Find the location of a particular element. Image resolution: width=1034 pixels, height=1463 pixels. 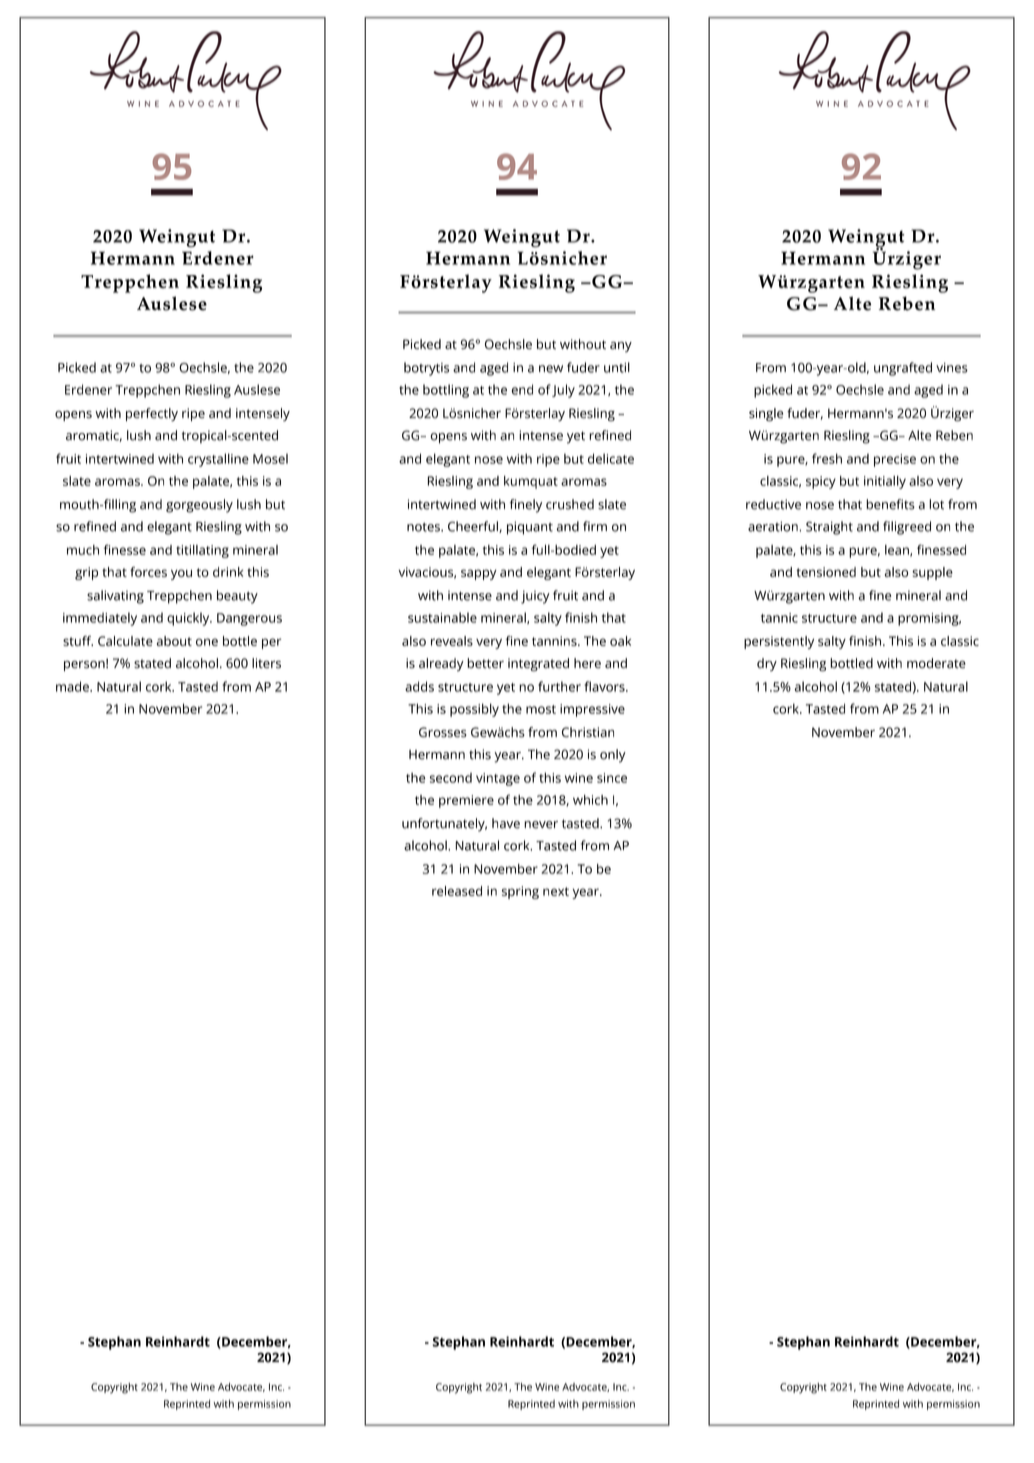

vines is located at coordinates (952, 368).
